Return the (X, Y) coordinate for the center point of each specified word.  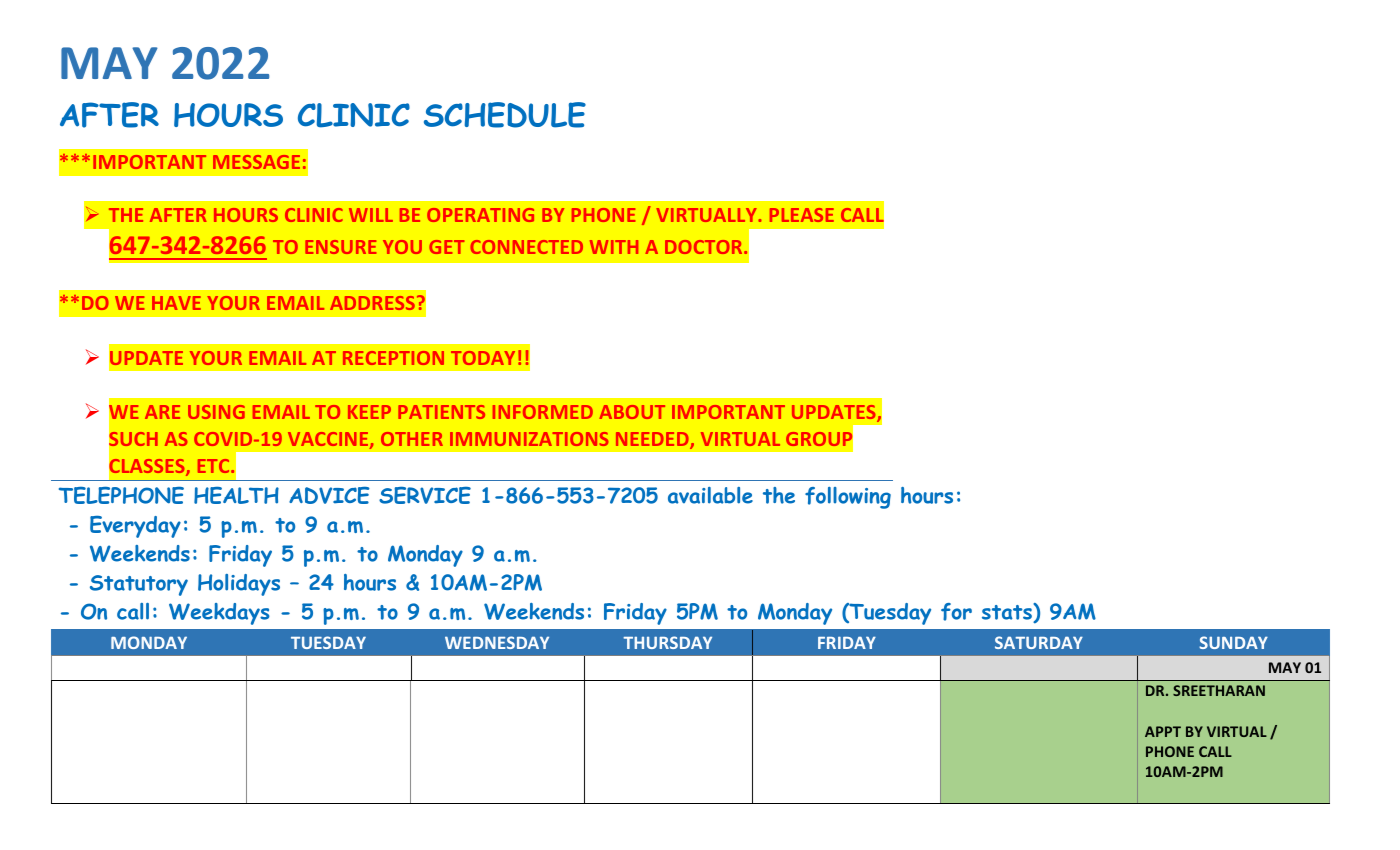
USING (216, 412)
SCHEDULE (505, 115)
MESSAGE (256, 162)
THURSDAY (667, 642)
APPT (1163, 731)
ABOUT (632, 412)
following (848, 498)
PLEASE (802, 215)
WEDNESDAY (497, 642)
